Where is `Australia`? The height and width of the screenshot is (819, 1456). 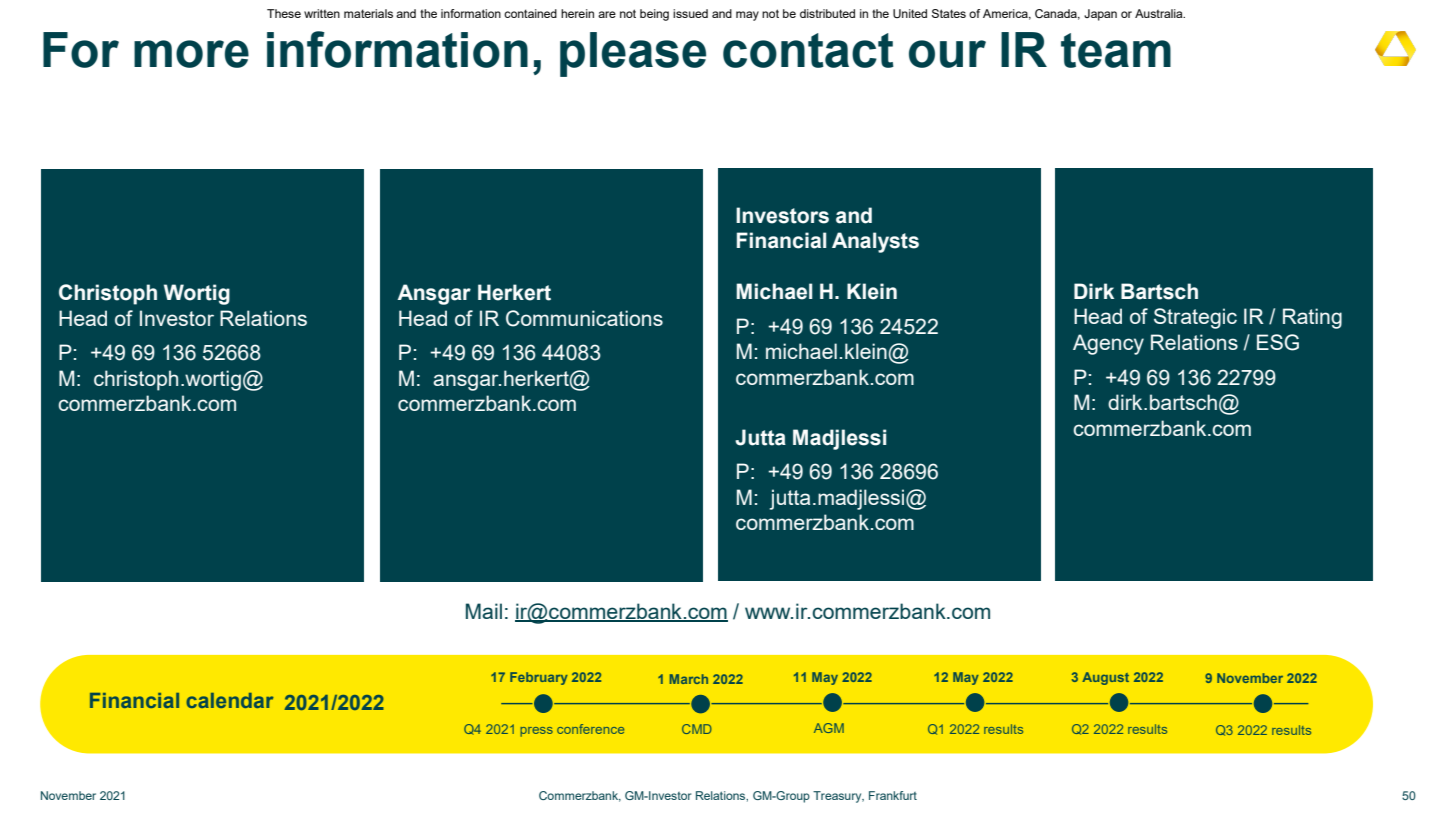 Australia is located at coordinates (1160, 13).
